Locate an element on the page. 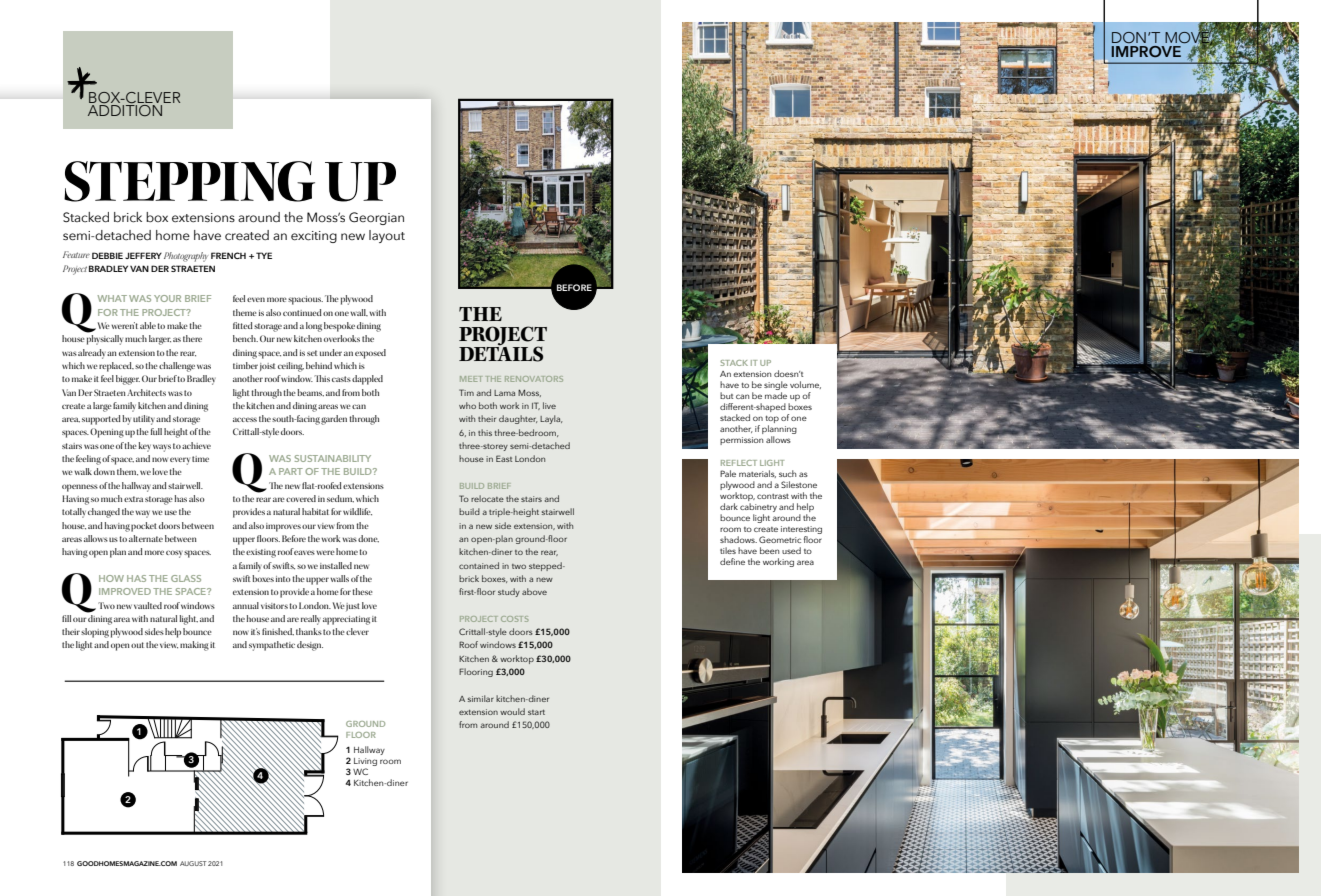 The height and width of the image is (896, 1321). ADDITION is located at coordinates (125, 110).
